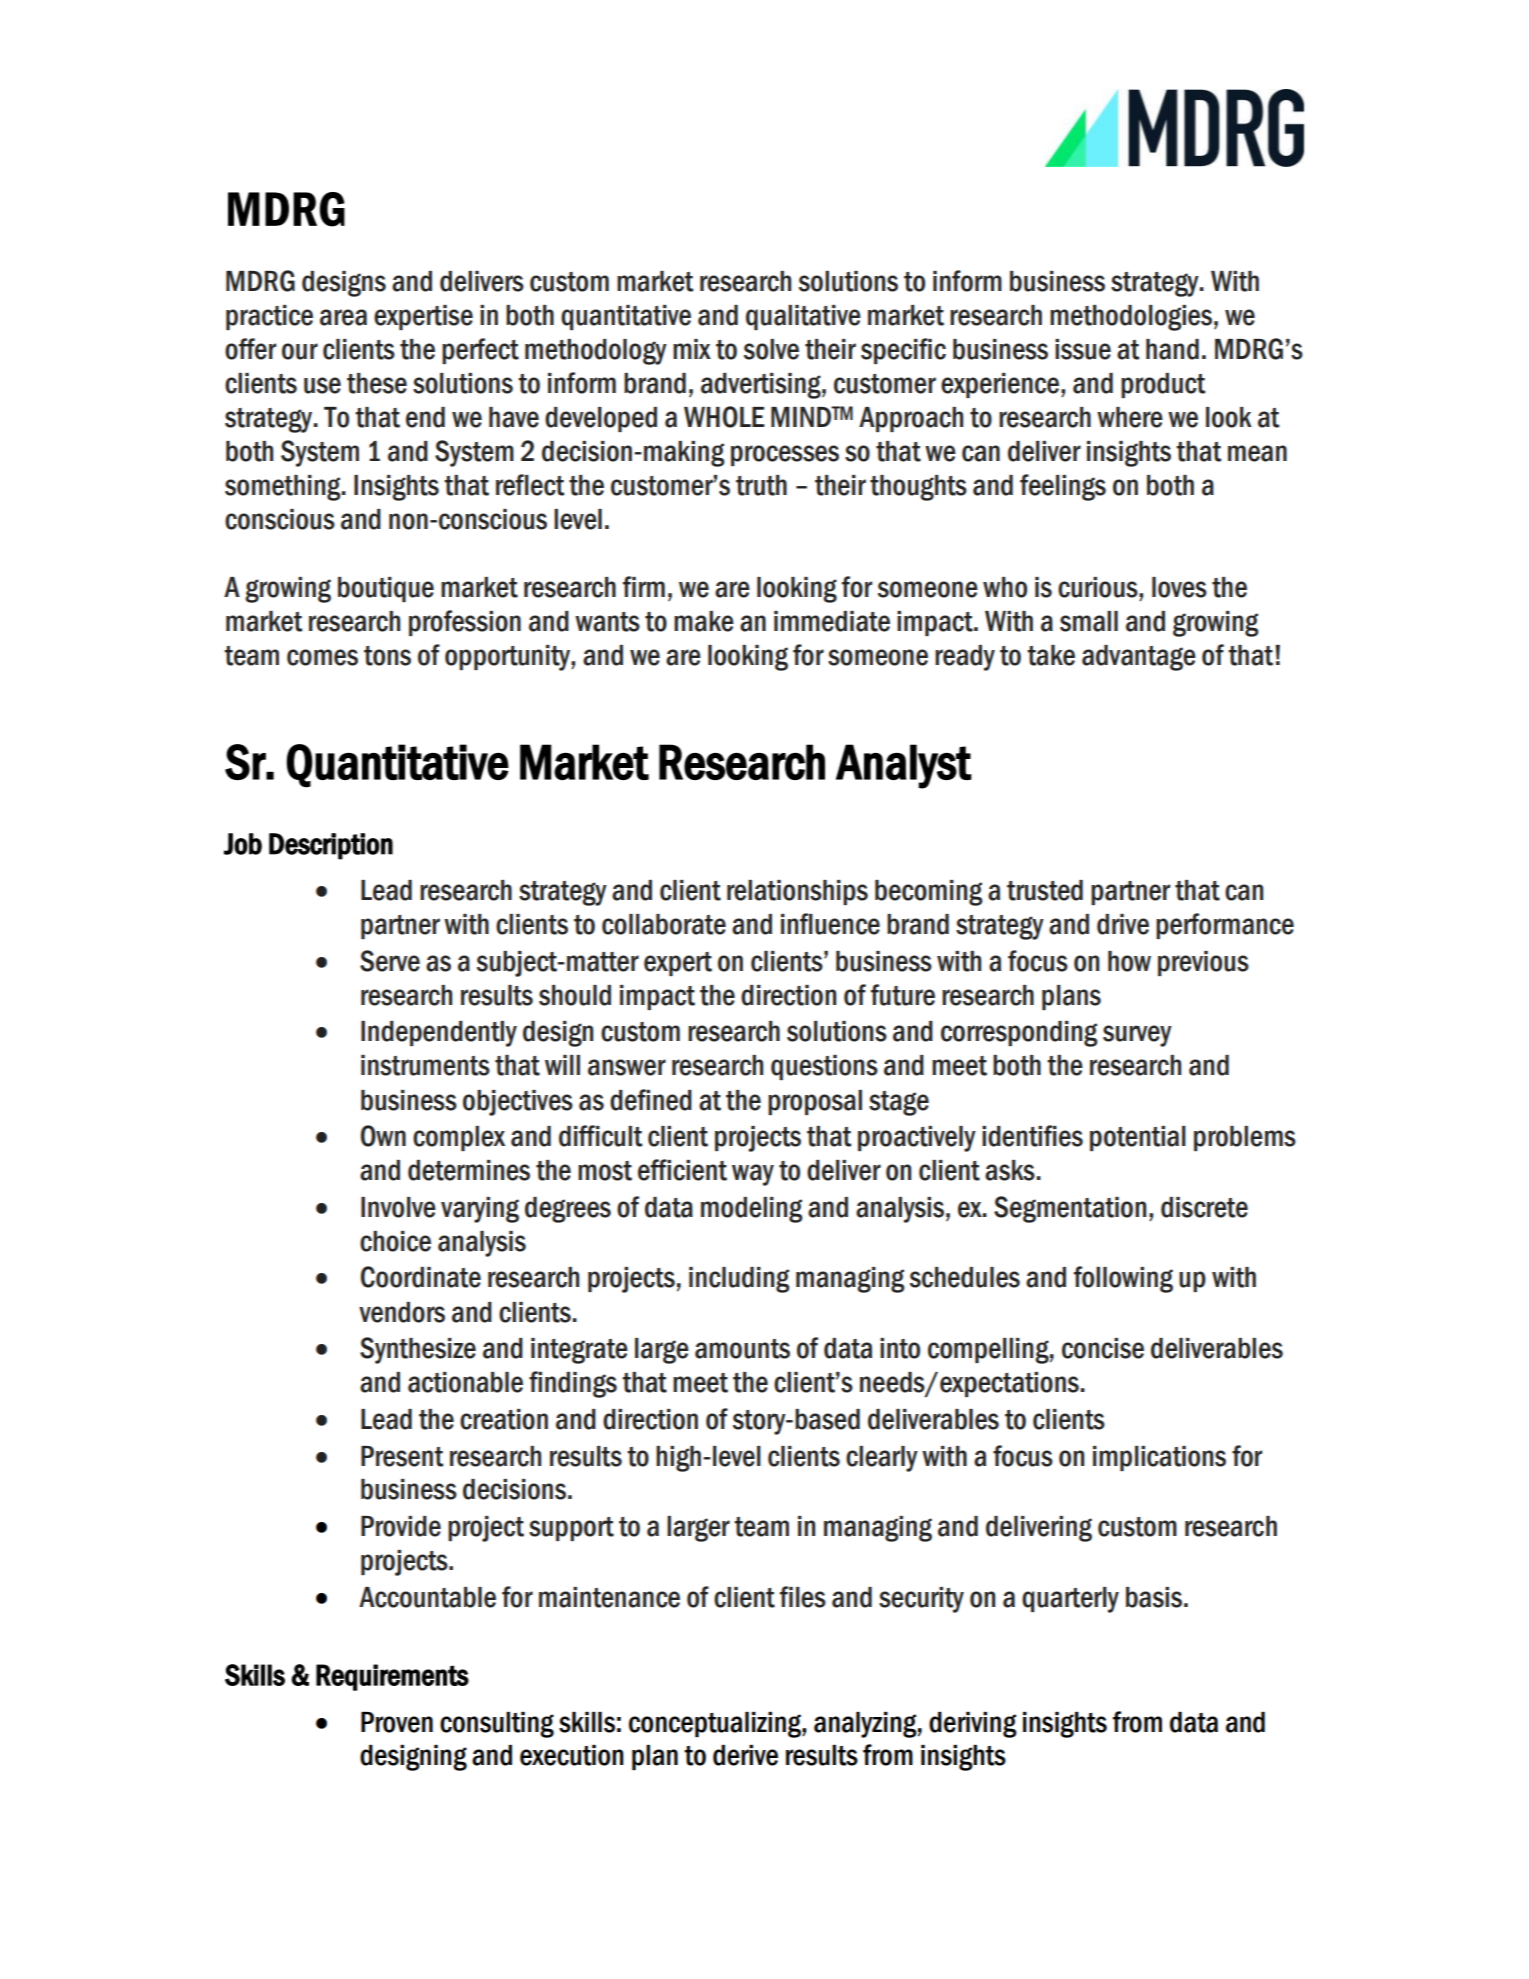 The width and height of the image is (1529, 1979). What do you see at coordinates (418, 1350) in the image?
I see `Synthesize` at bounding box center [418, 1350].
